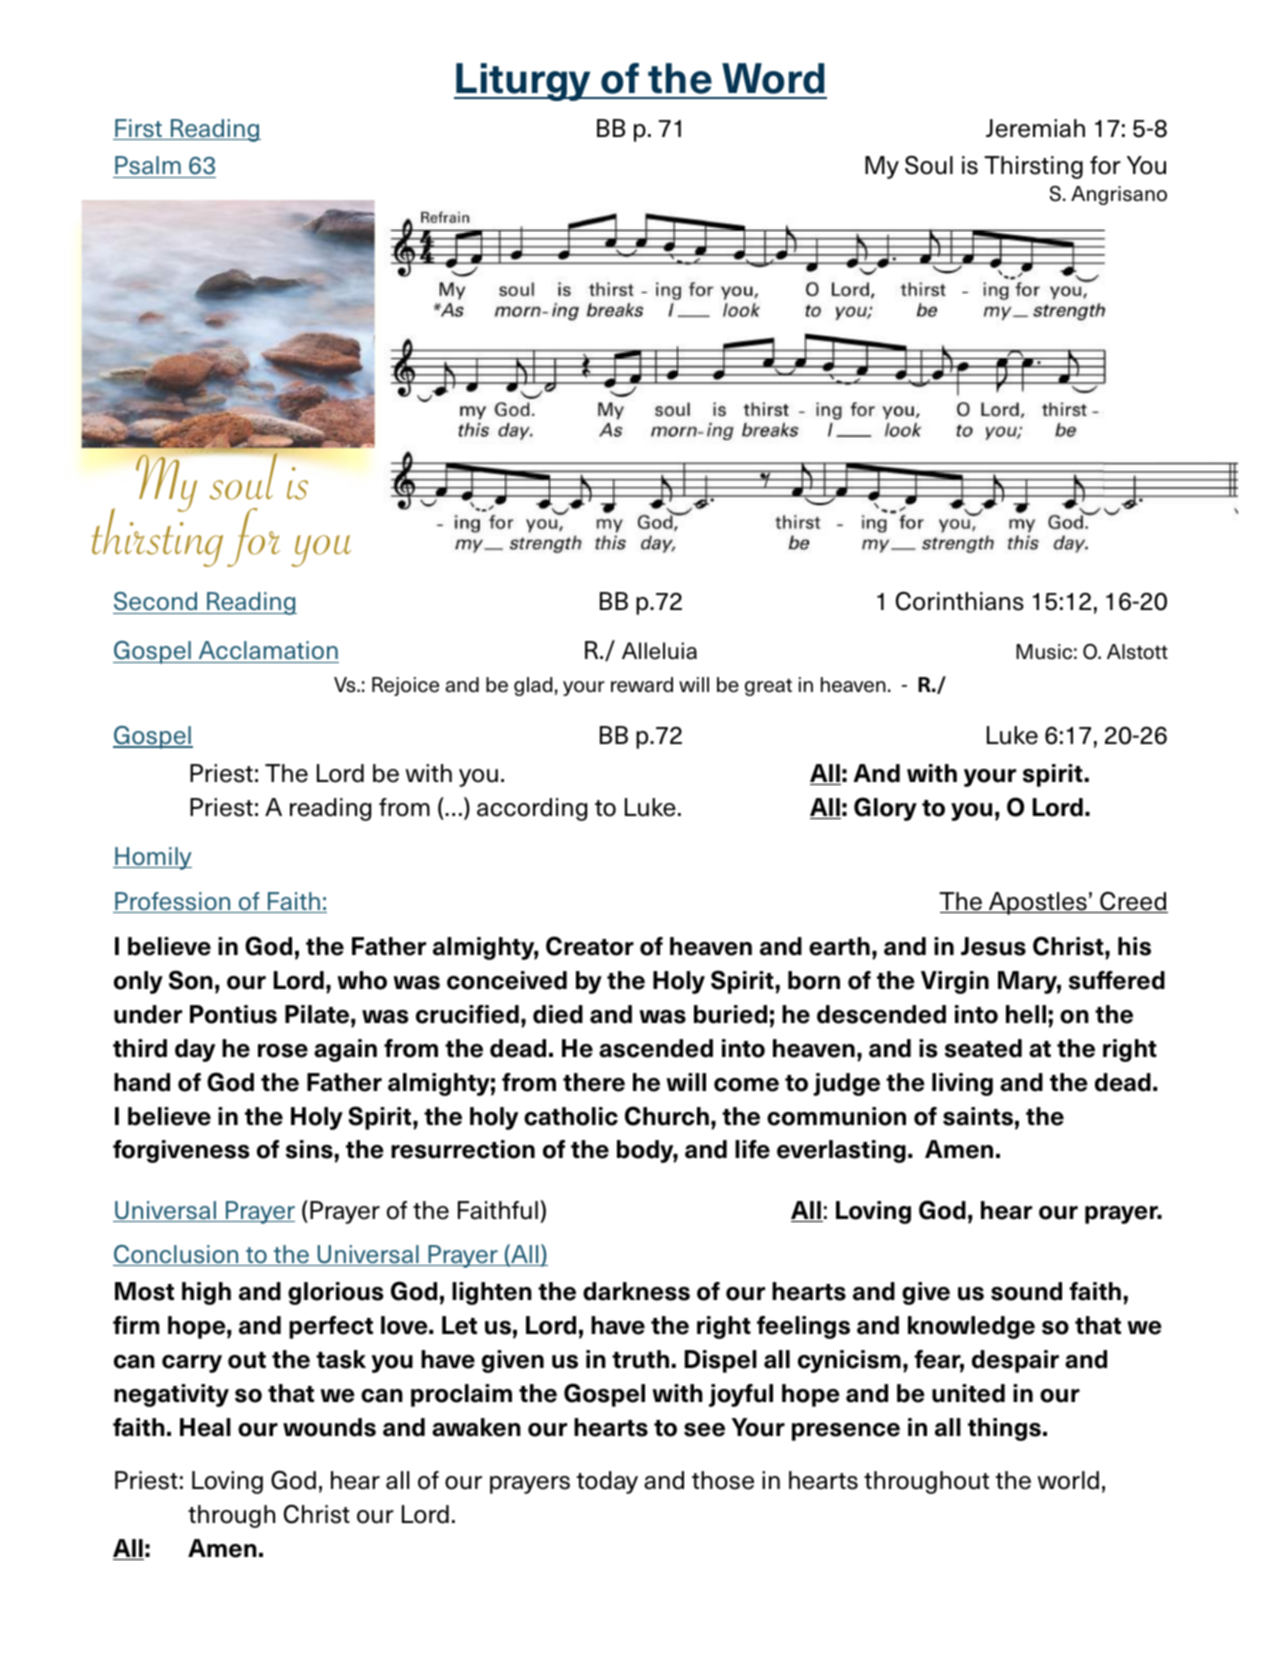 This screenshot has width=1281, height=1658. What do you see at coordinates (205, 1427) in the screenshot?
I see `Heal` at bounding box center [205, 1427].
